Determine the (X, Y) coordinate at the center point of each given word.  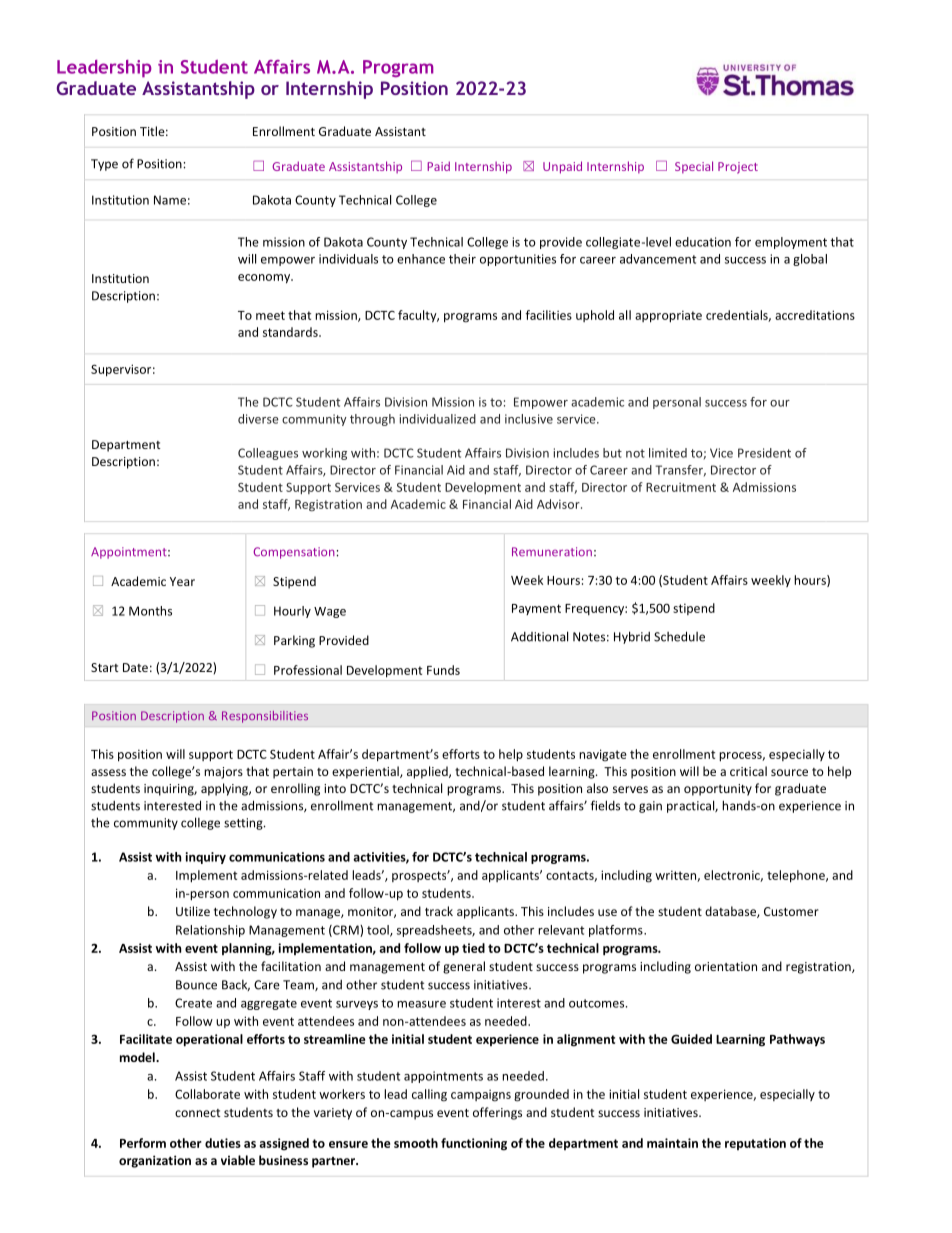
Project (738, 168)
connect (198, 1113)
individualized (438, 419)
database (731, 912)
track (439, 911)
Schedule (679, 636)
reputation (755, 1144)
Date (135, 667)
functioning (474, 1144)
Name (170, 200)
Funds (443, 670)
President (764, 453)
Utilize (193, 911)
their (462, 259)
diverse (258, 419)
